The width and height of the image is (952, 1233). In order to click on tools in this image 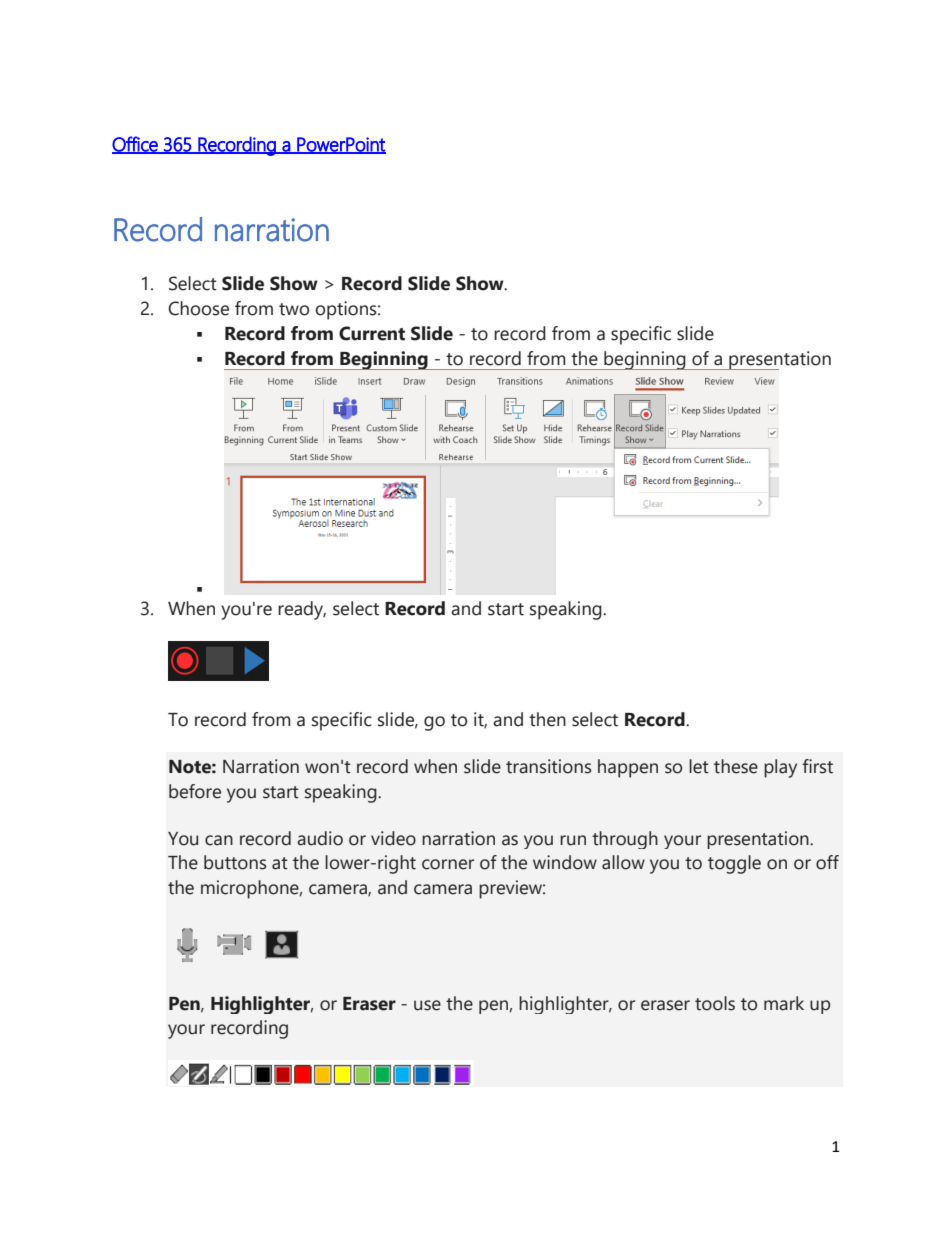, I will do `click(715, 1003)`.
